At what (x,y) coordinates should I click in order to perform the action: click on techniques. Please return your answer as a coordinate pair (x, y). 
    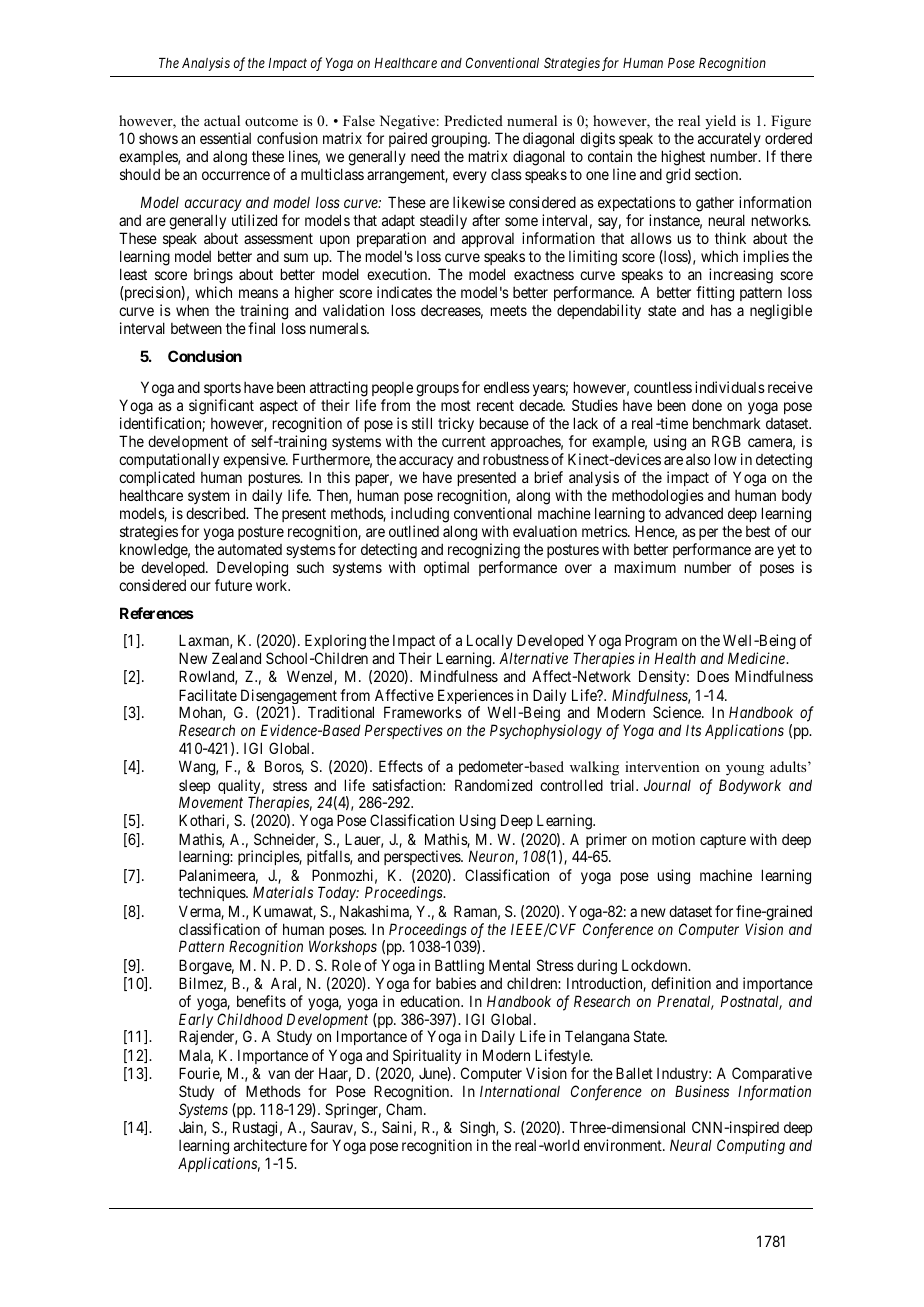
    Looking at the image, I should click on (212, 893).
